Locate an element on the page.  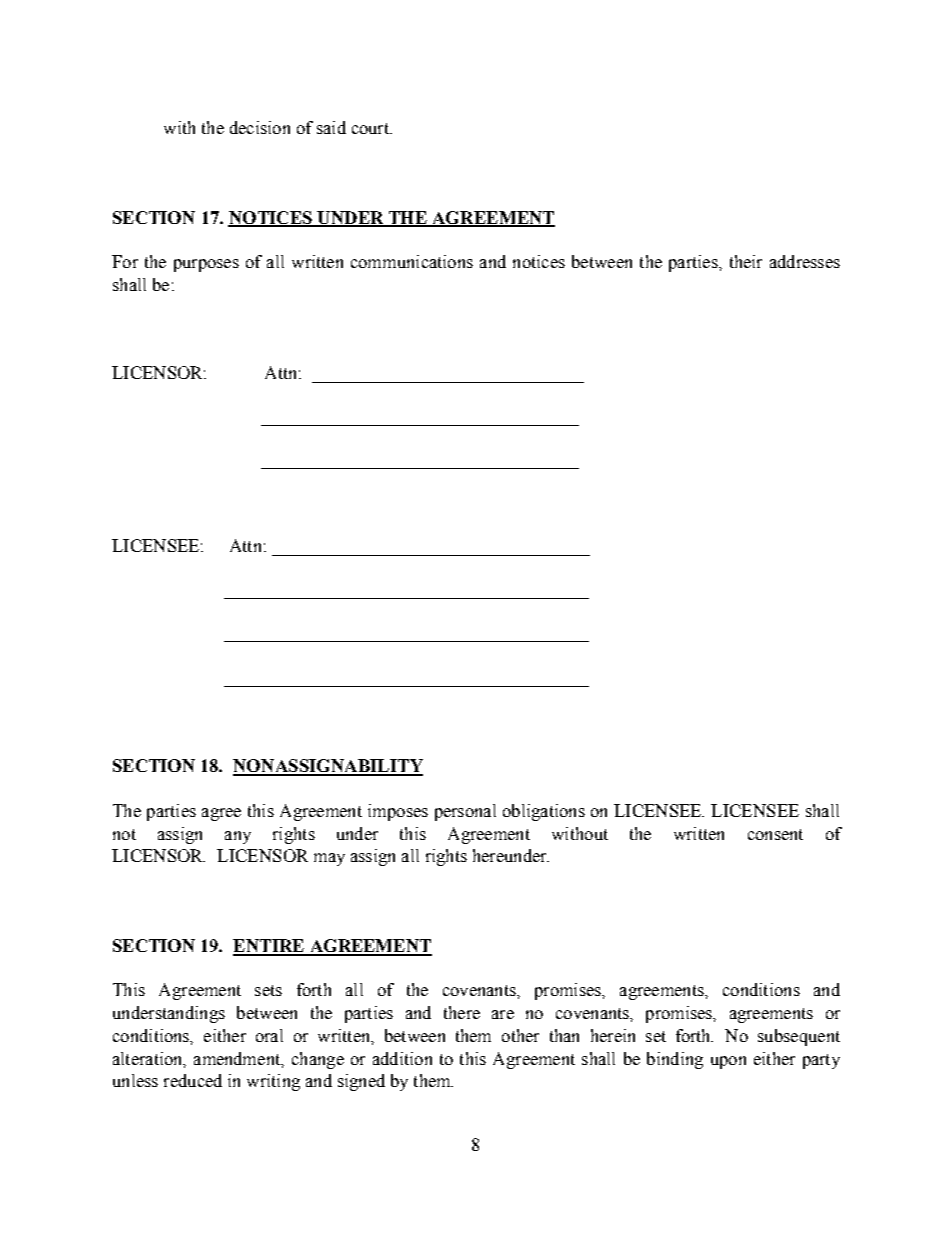
upon is located at coordinates (728, 1062).
